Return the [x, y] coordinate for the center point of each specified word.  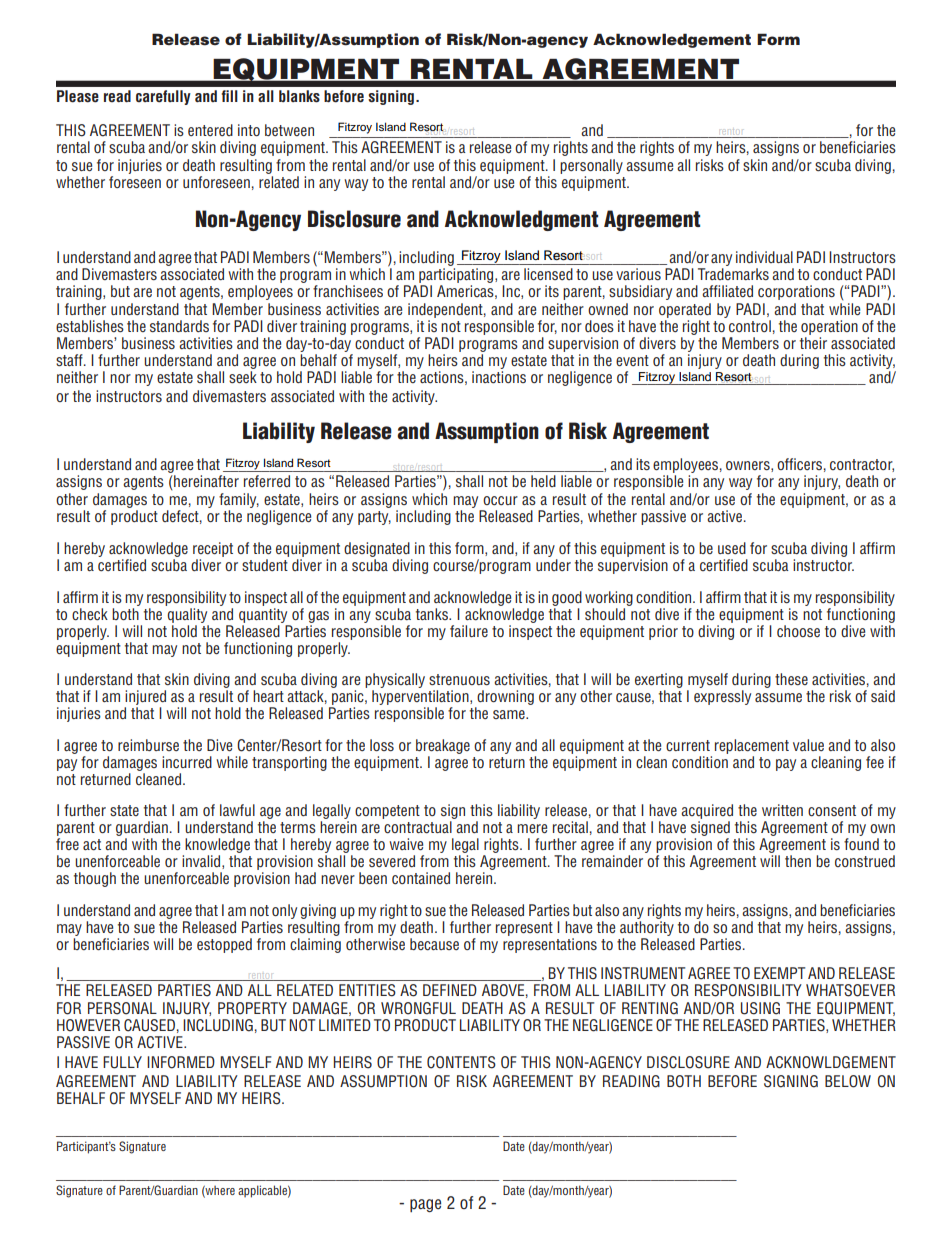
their [813, 343]
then [798, 861]
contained [421, 878]
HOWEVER [88, 1025]
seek [243, 377]
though [95, 879]
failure [469, 631]
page [425, 1205]
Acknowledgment [521, 220]
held [543, 481]
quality [187, 615]
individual [764, 257]
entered [210, 130]
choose [798, 631]
